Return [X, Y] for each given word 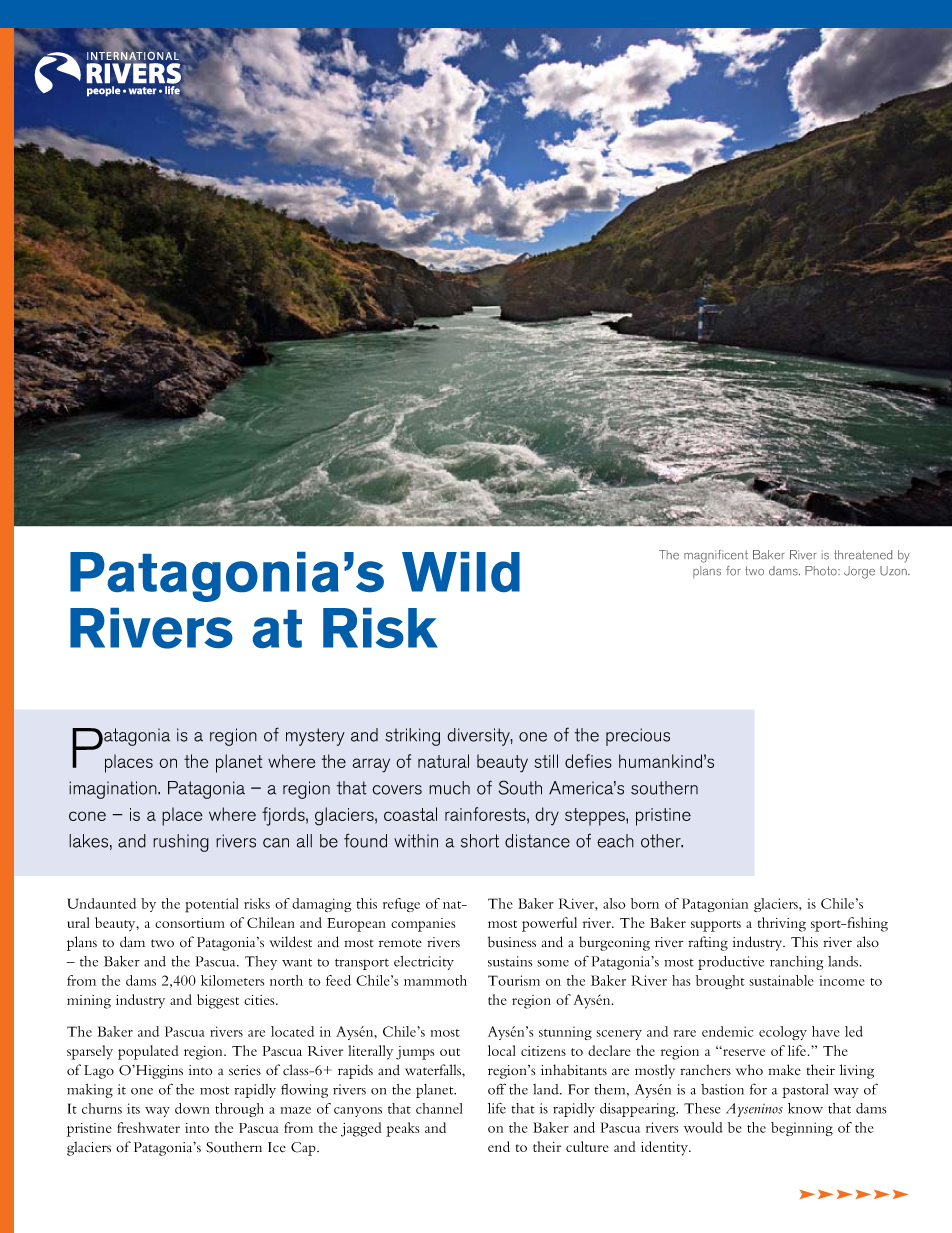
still [546, 761]
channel [439, 1108]
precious [638, 737]
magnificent [716, 556]
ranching [796, 963]
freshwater [148, 1127]
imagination [114, 790]
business [512, 942]
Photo [822, 571]
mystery [315, 737]
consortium [190, 923]
